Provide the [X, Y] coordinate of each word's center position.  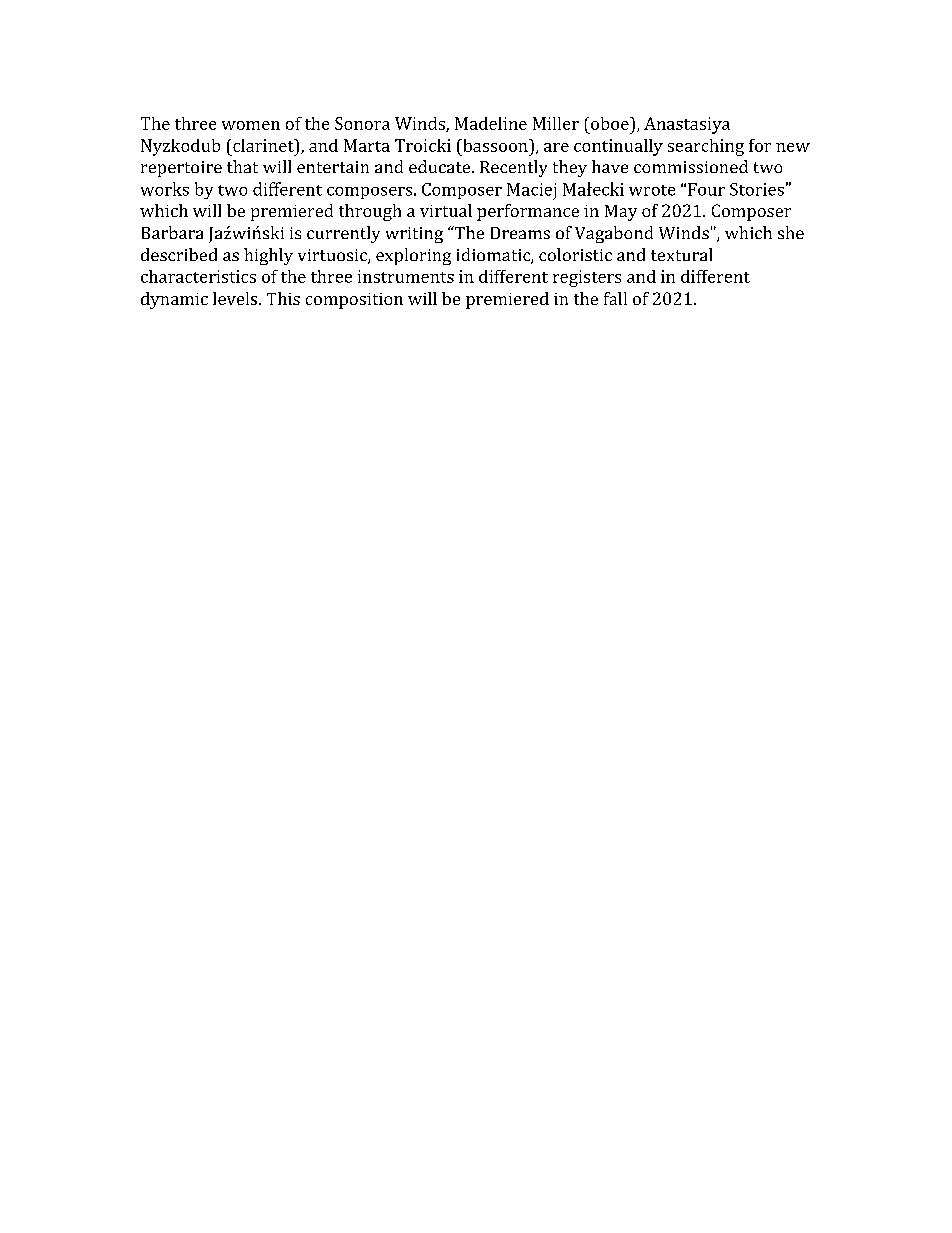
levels [236, 298]
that [242, 166]
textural [681, 254]
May [621, 213]
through [370, 212]
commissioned [691, 166]
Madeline [491, 123]
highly [268, 256]
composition [354, 301]
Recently [513, 168]
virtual [446, 210]
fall [615, 298]
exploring [413, 256]
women [251, 125]
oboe [611, 123]
